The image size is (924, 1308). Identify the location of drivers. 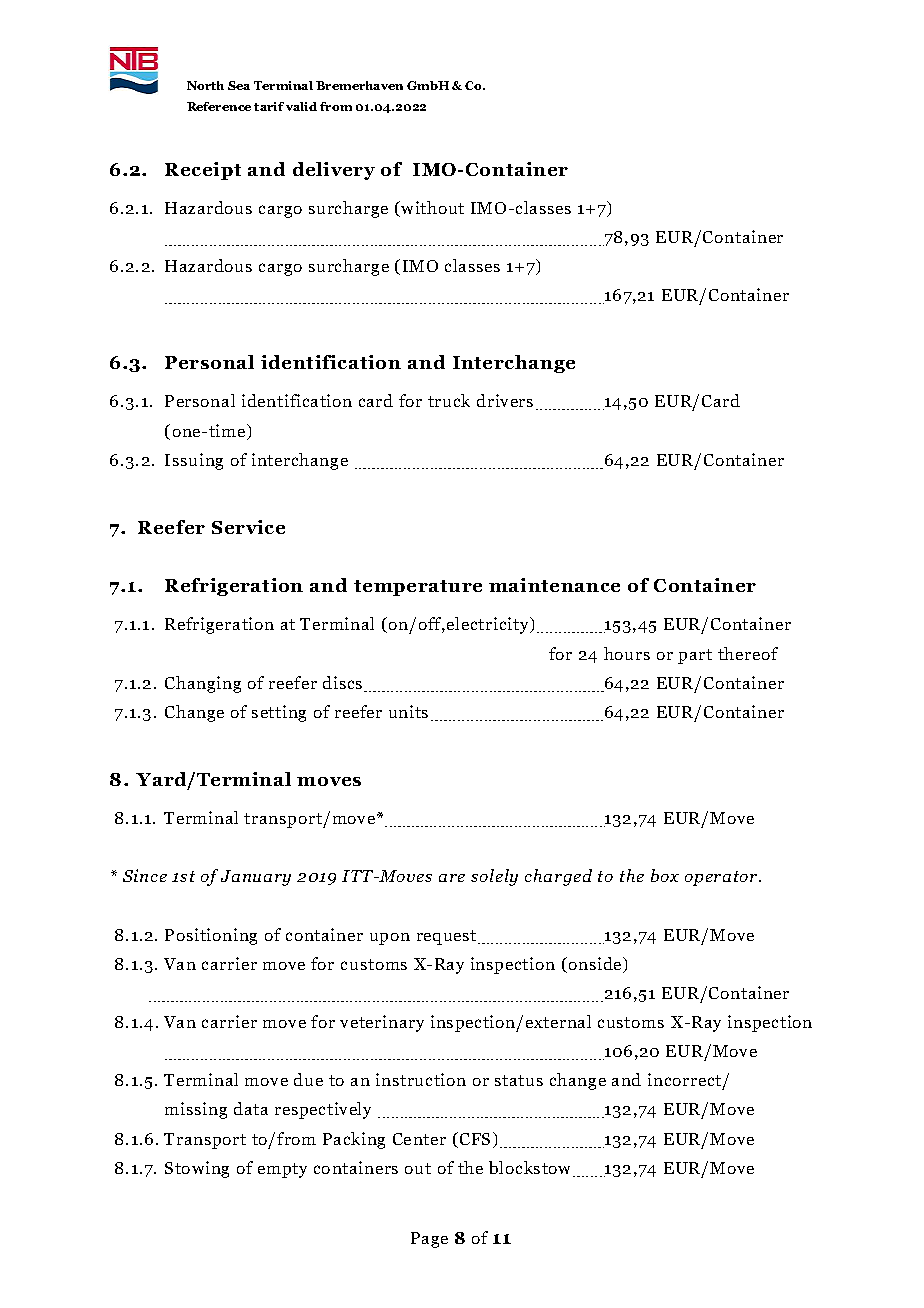
(505, 400).
